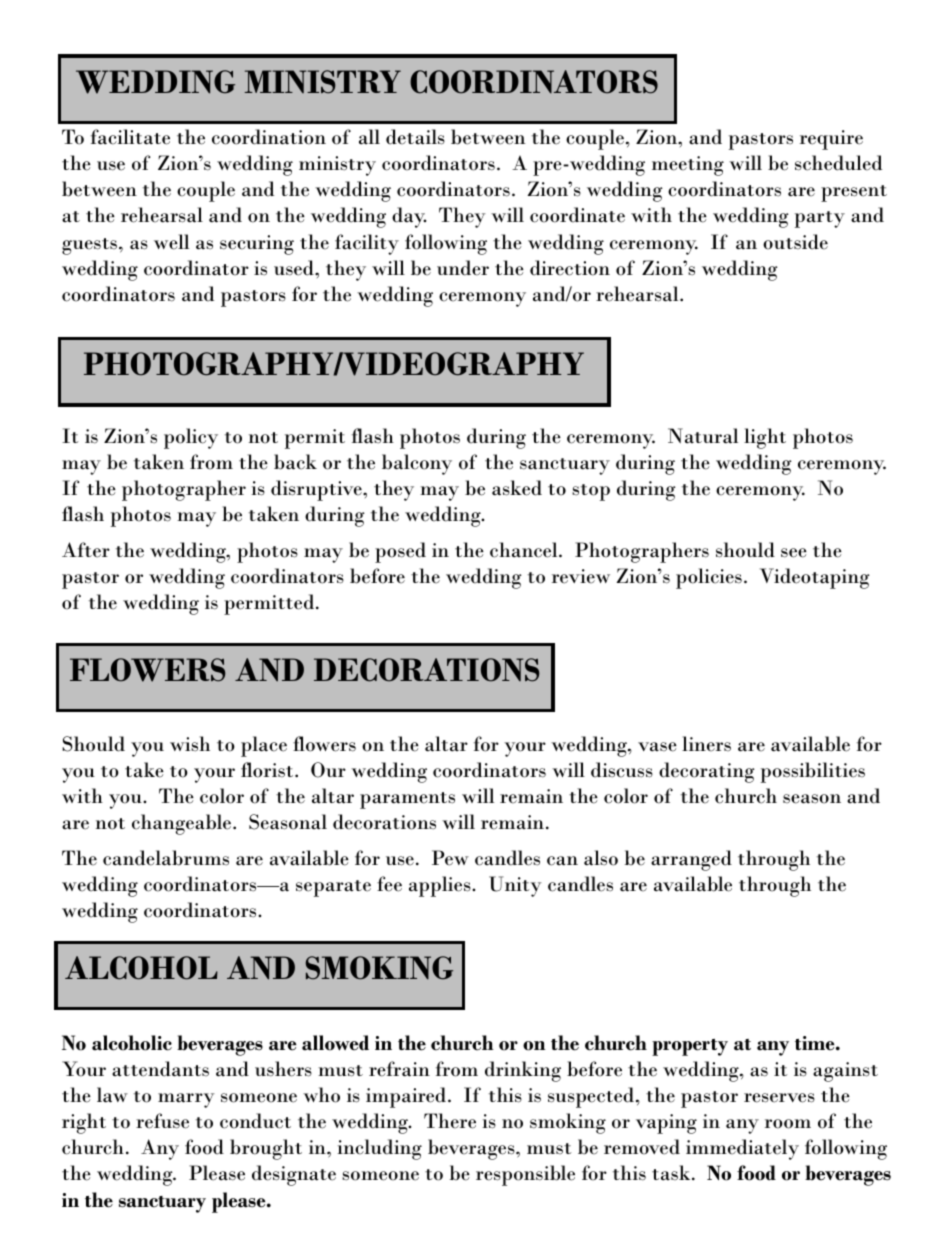  Describe the element at coordinates (450, 1121) in the screenshot. I see `There` at that location.
